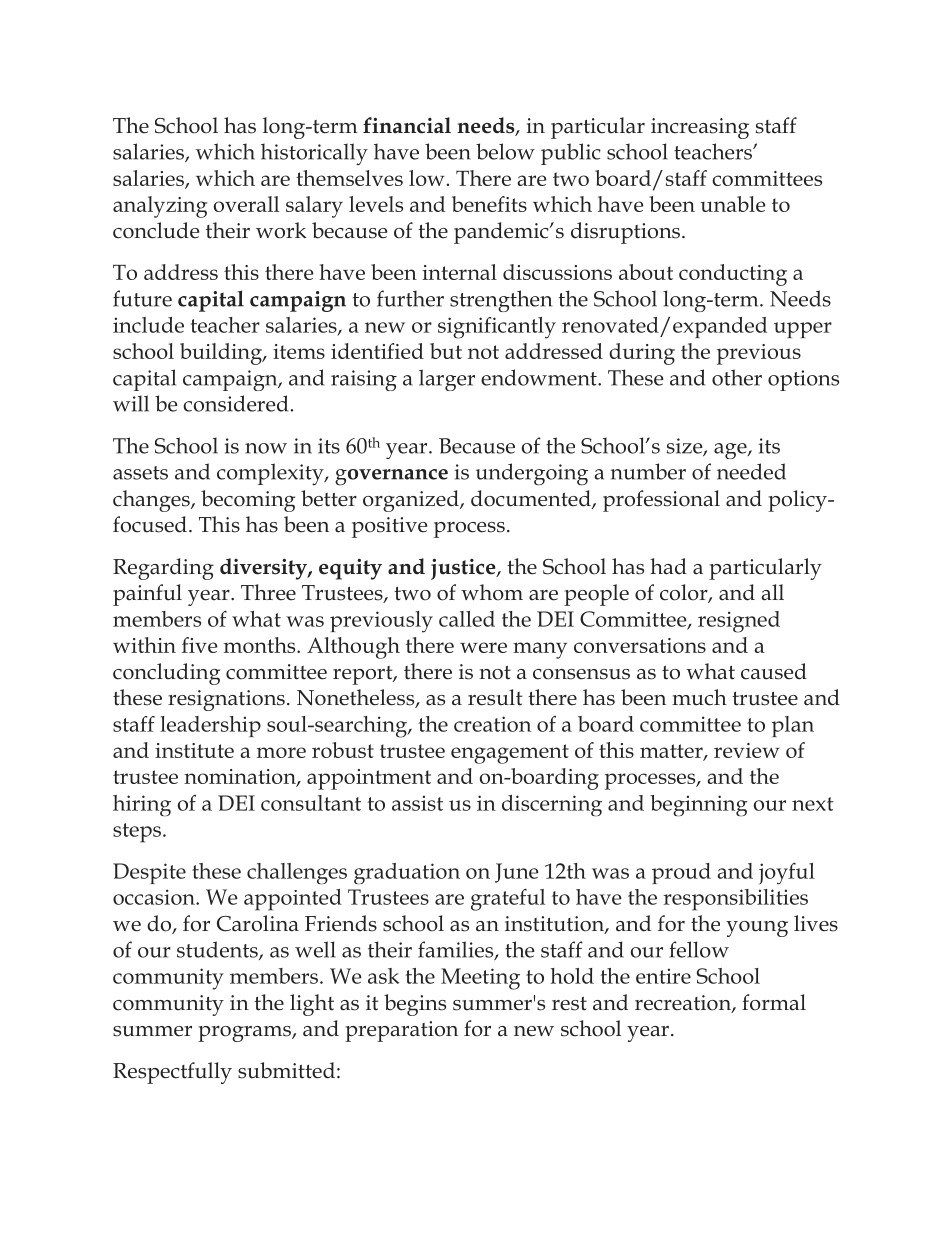 This document has height=1233, width=952. What do you see at coordinates (268, 592) in the document?
I see `Three` at bounding box center [268, 592].
